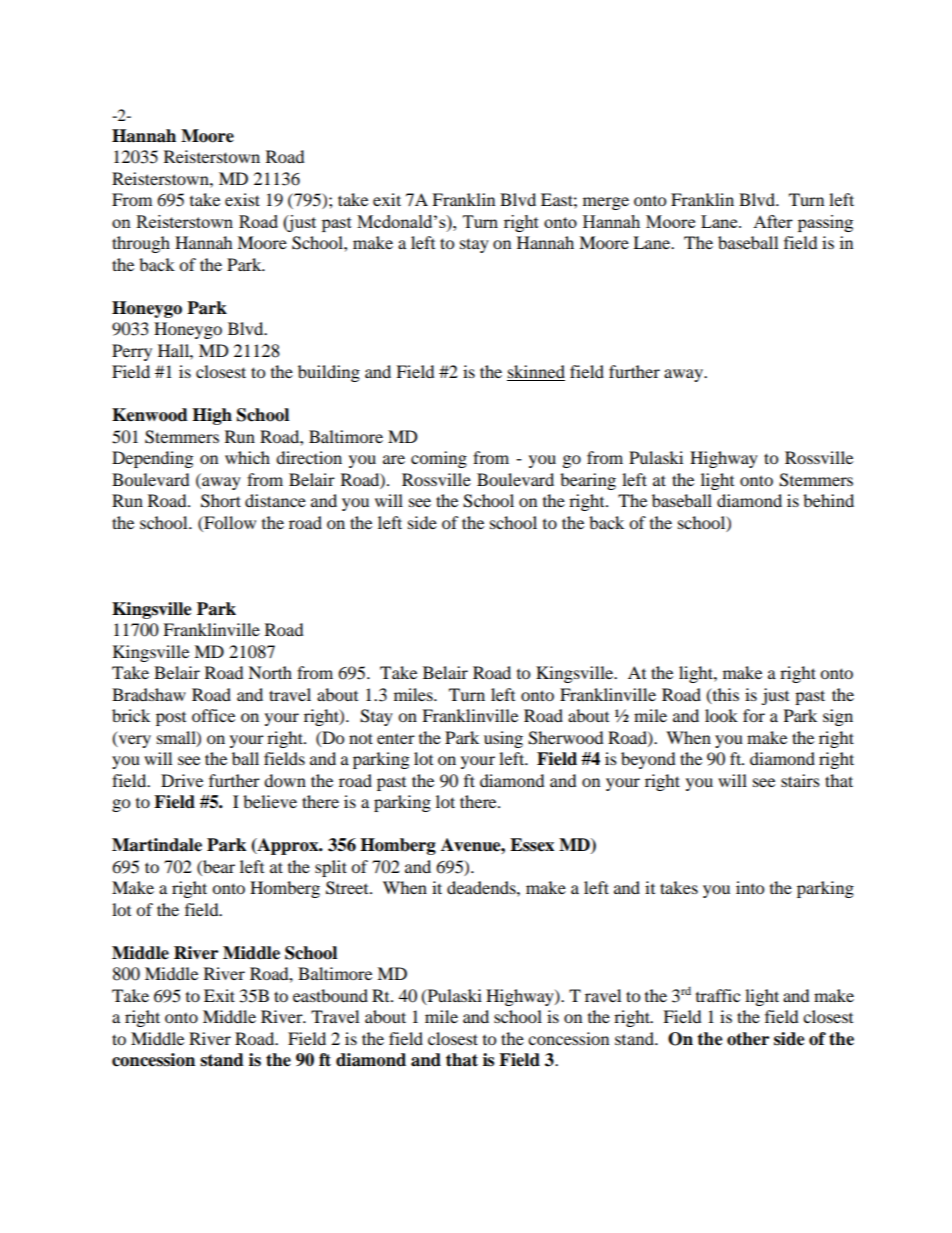  I want to click on merge, so click(606, 203).
